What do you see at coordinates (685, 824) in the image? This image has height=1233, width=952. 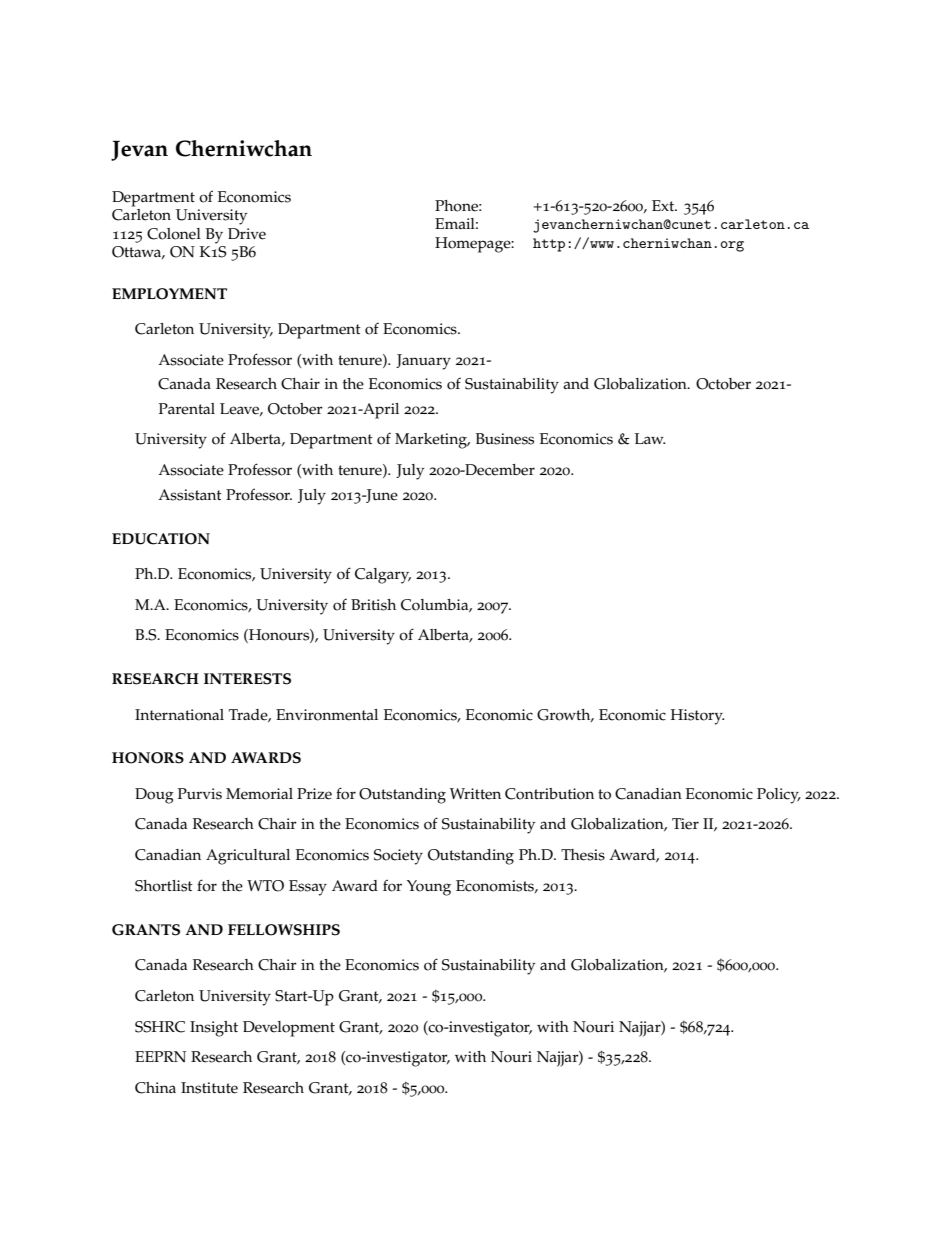 I see `Tier` at bounding box center [685, 824].
